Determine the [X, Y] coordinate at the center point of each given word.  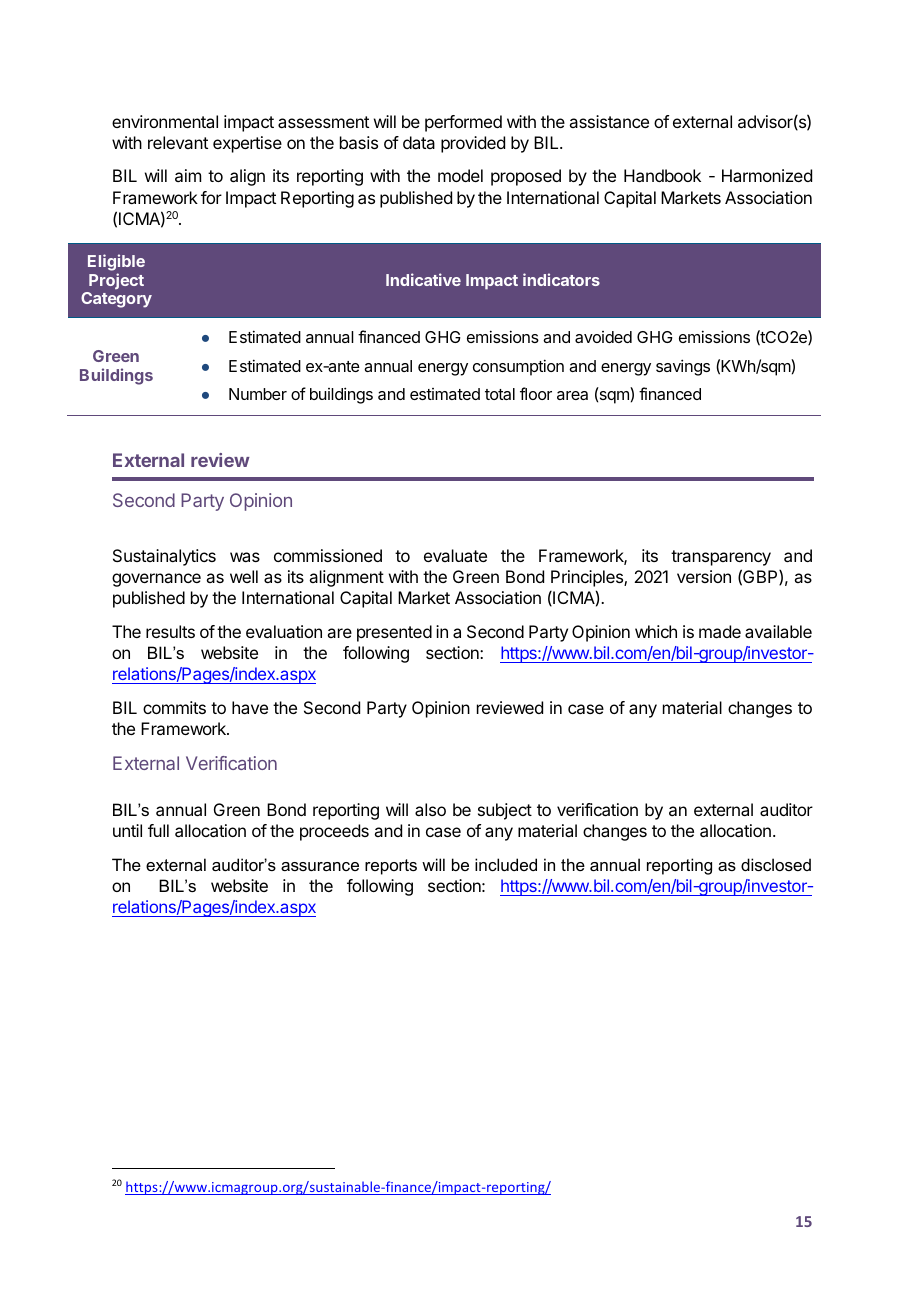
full [158, 830]
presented [394, 633]
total [500, 394]
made [720, 631]
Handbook [662, 175]
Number [258, 394]
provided [473, 144]
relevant [178, 142]
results [170, 631]
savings [683, 367]
